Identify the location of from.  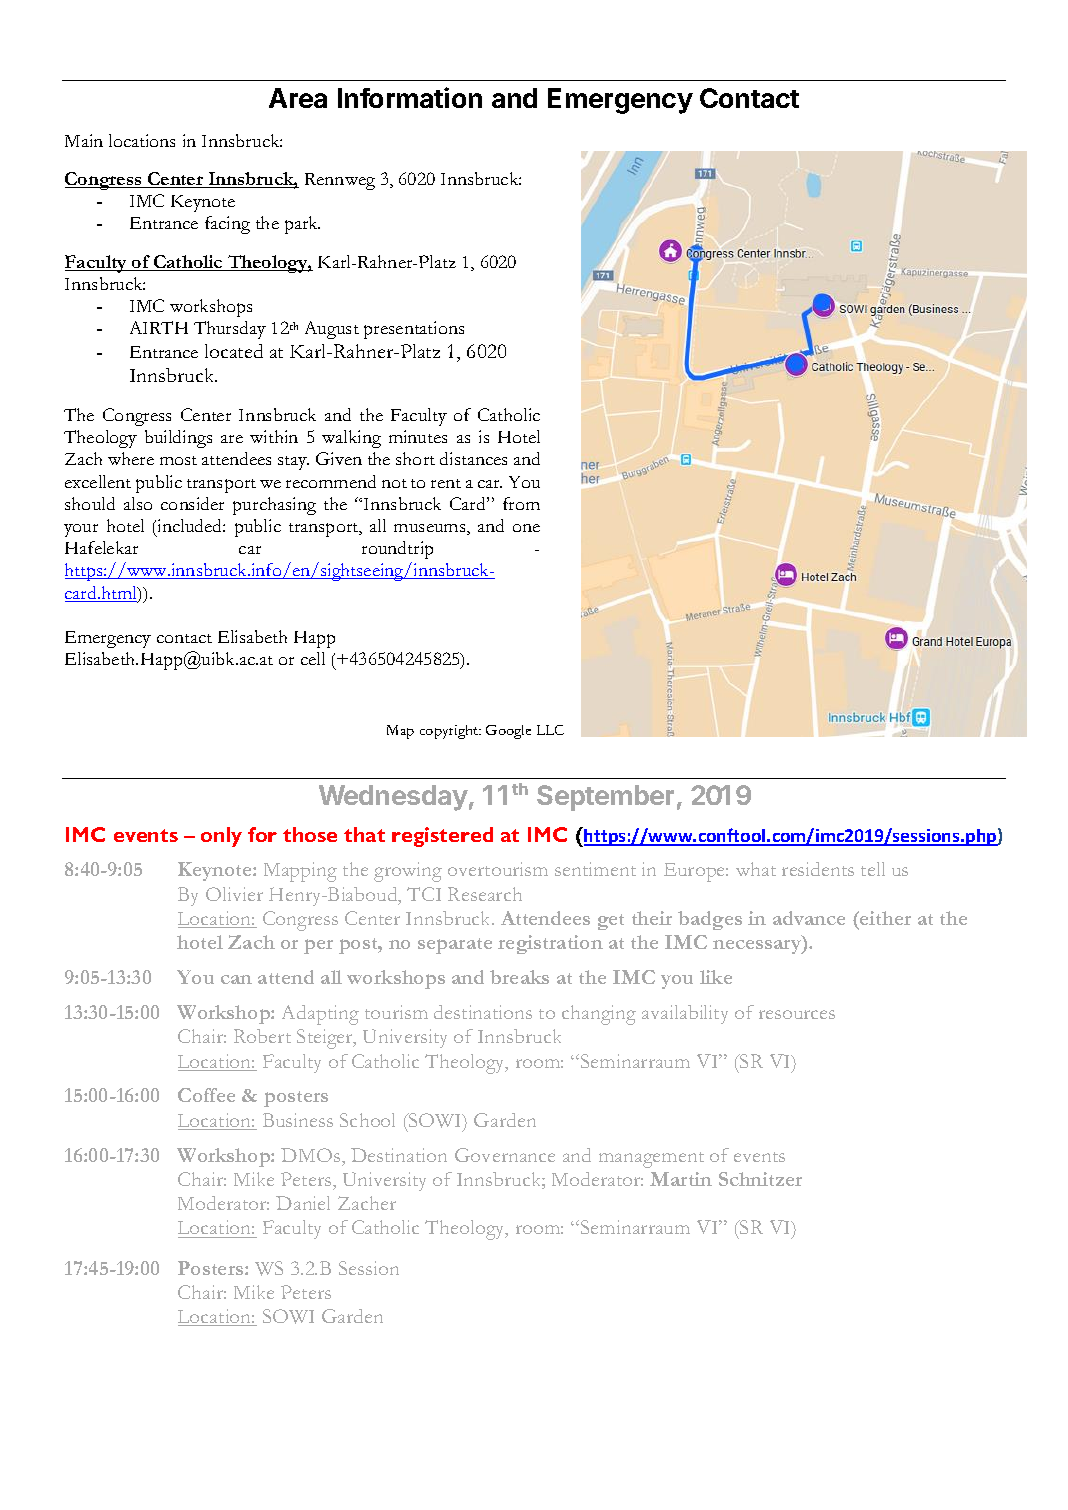
(521, 503).
